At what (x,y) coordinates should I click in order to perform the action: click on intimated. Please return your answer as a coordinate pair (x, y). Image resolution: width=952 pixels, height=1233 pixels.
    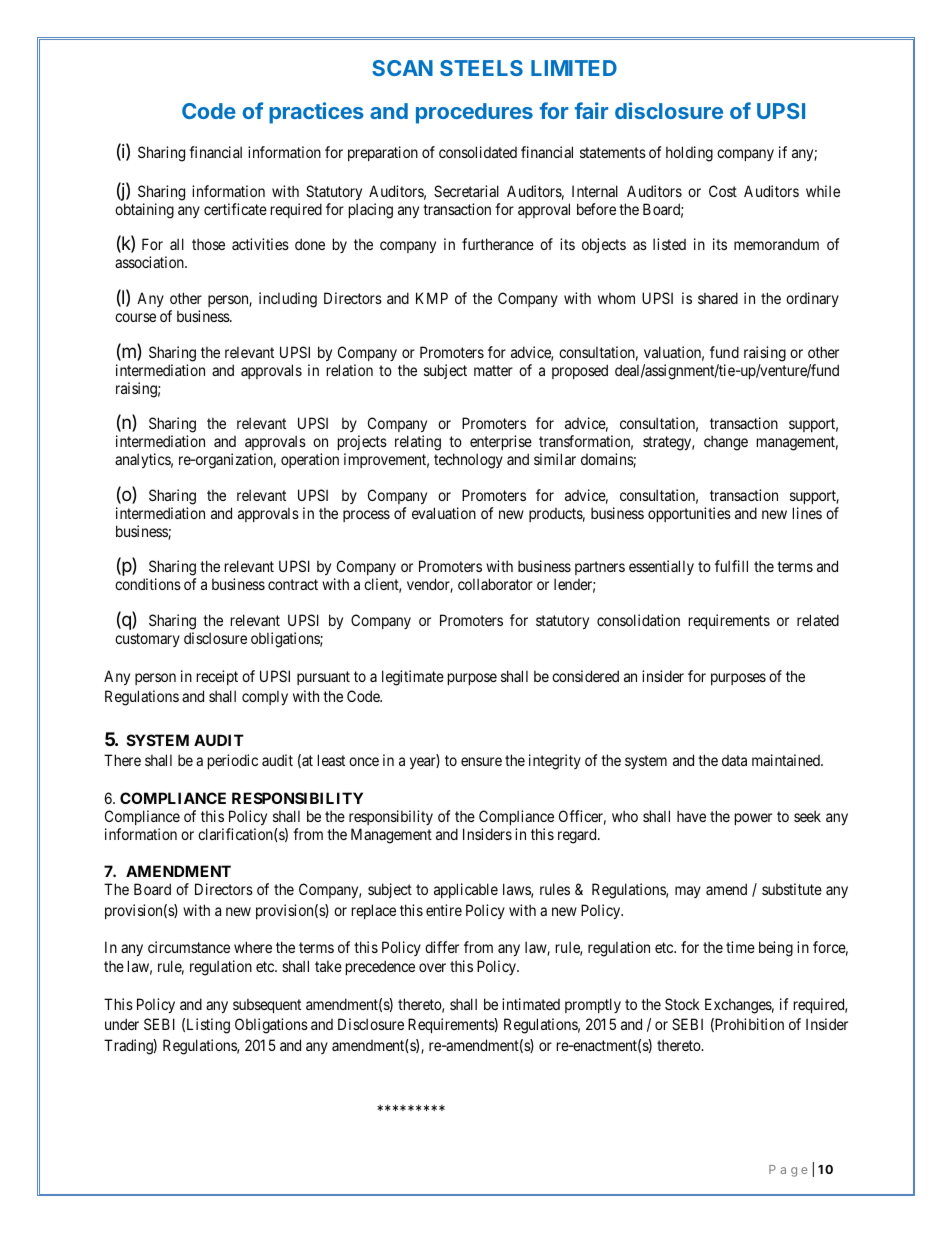
    Looking at the image, I should click on (531, 1004).
